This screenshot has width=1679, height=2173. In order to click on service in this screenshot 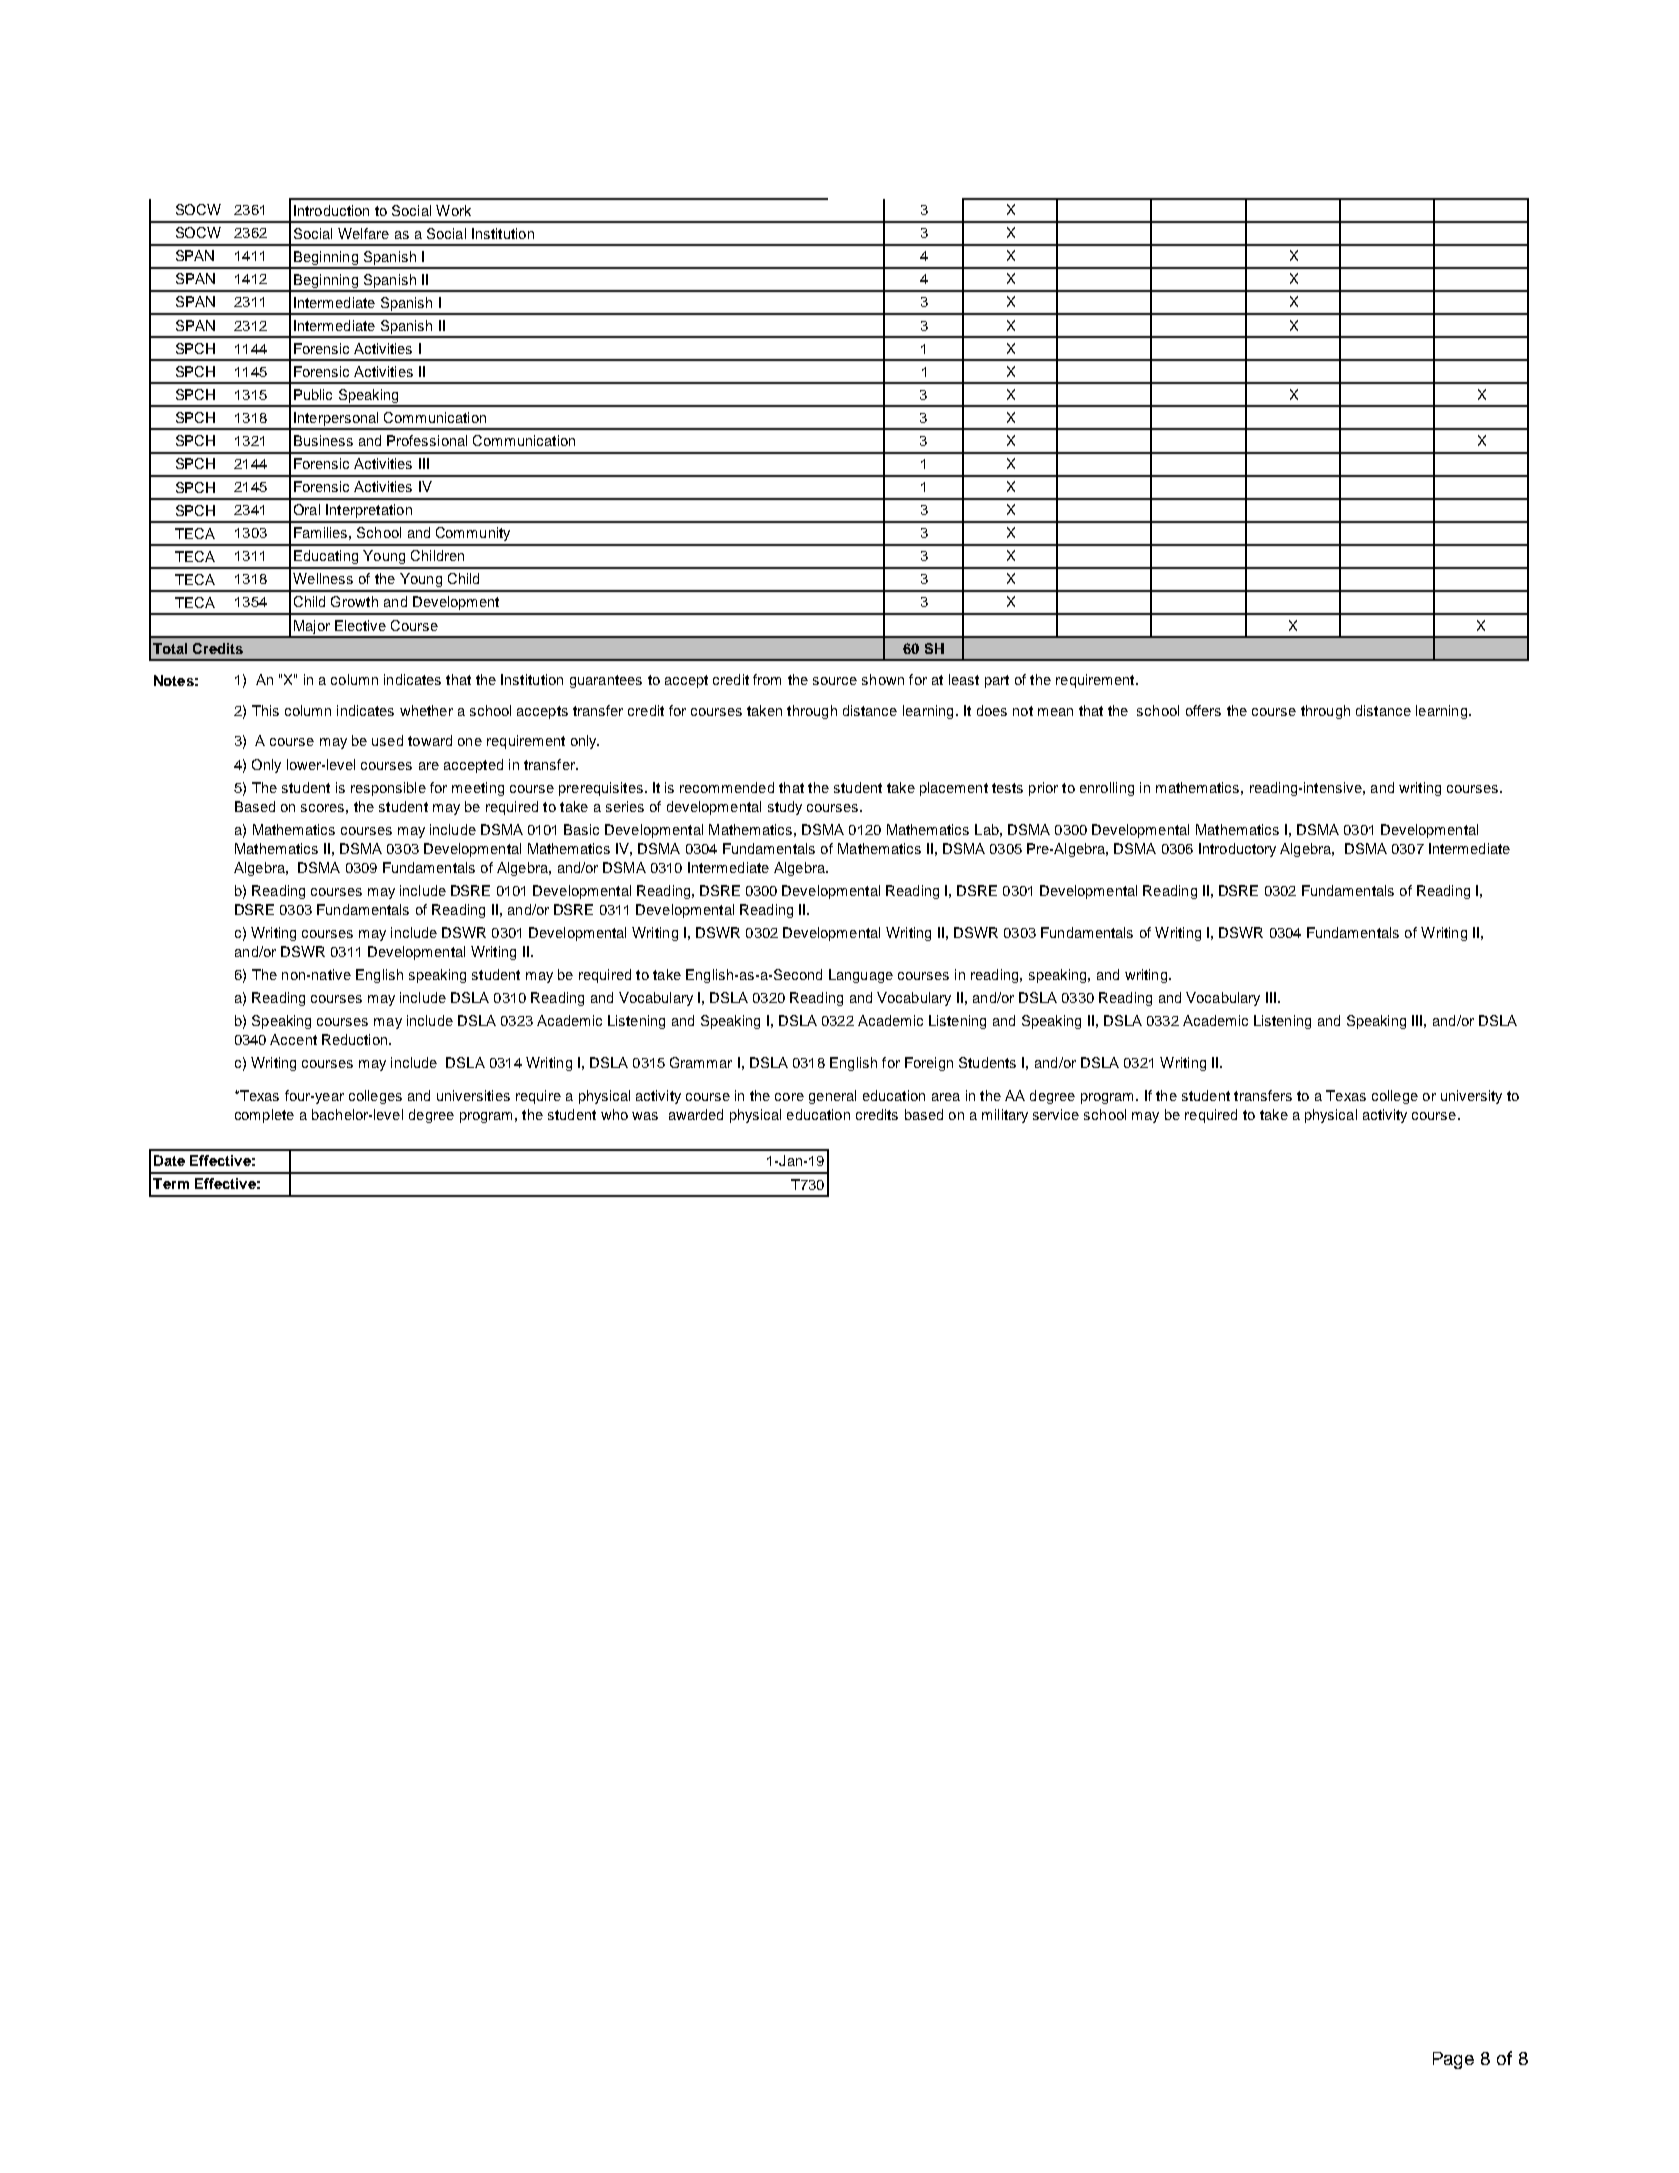, I will do `click(1056, 1114)`.
